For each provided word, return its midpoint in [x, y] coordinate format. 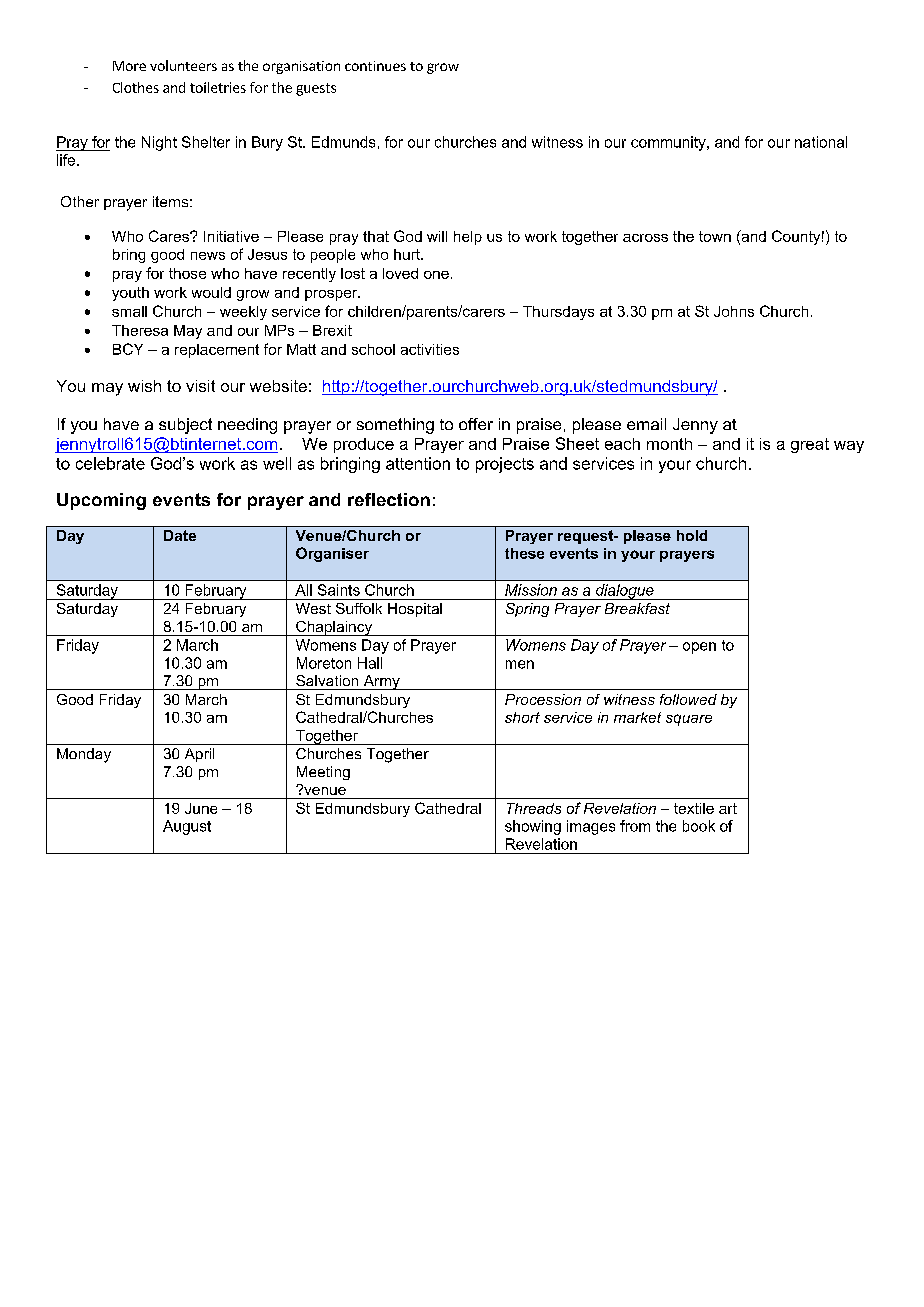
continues [375, 66]
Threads [534, 808]
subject [185, 426]
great [810, 445]
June [201, 808]
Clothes [136, 87]
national [821, 142]
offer [476, 424]
